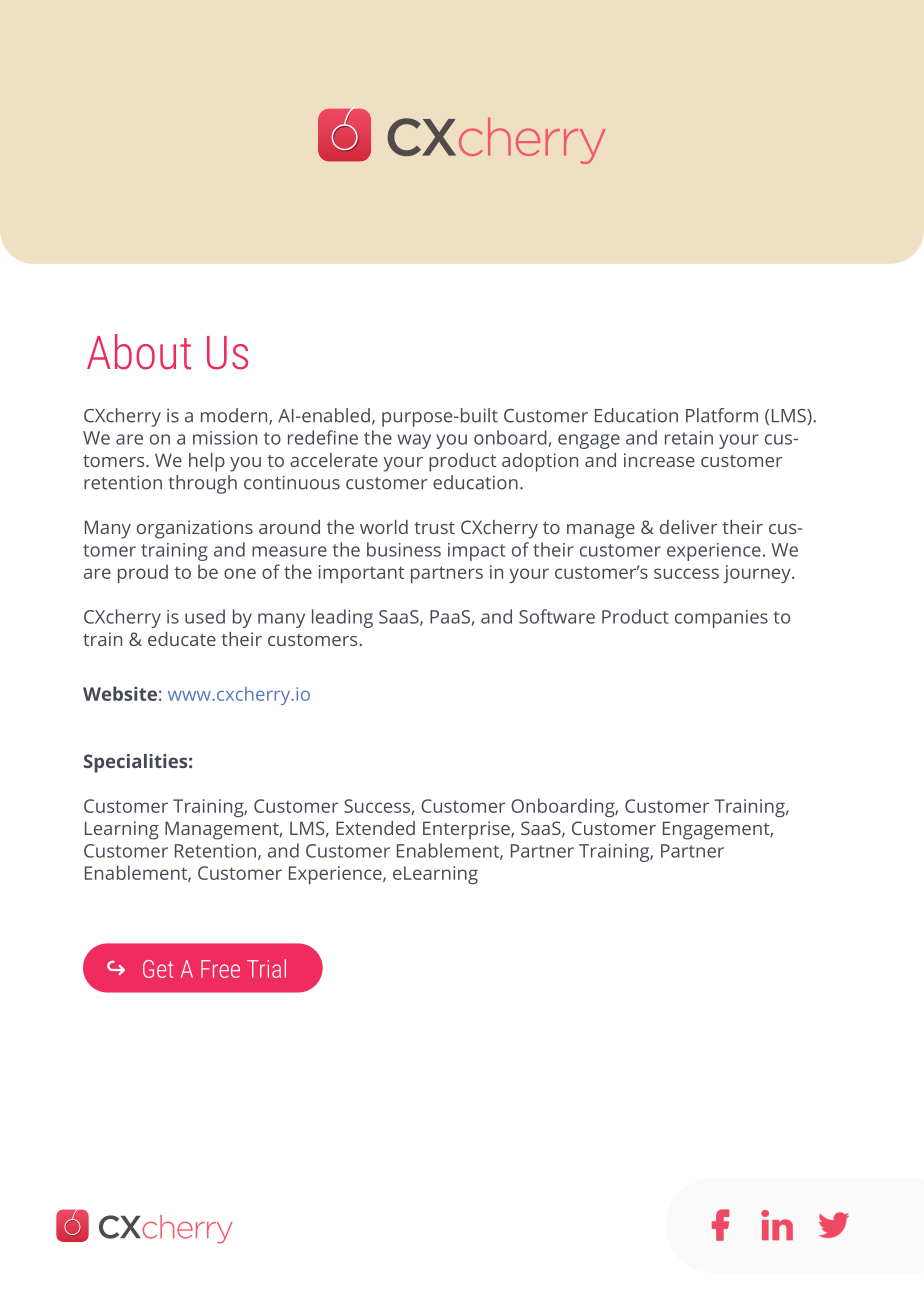 The image size is (924, 1308). I want to click on one, so click(240, 573).
